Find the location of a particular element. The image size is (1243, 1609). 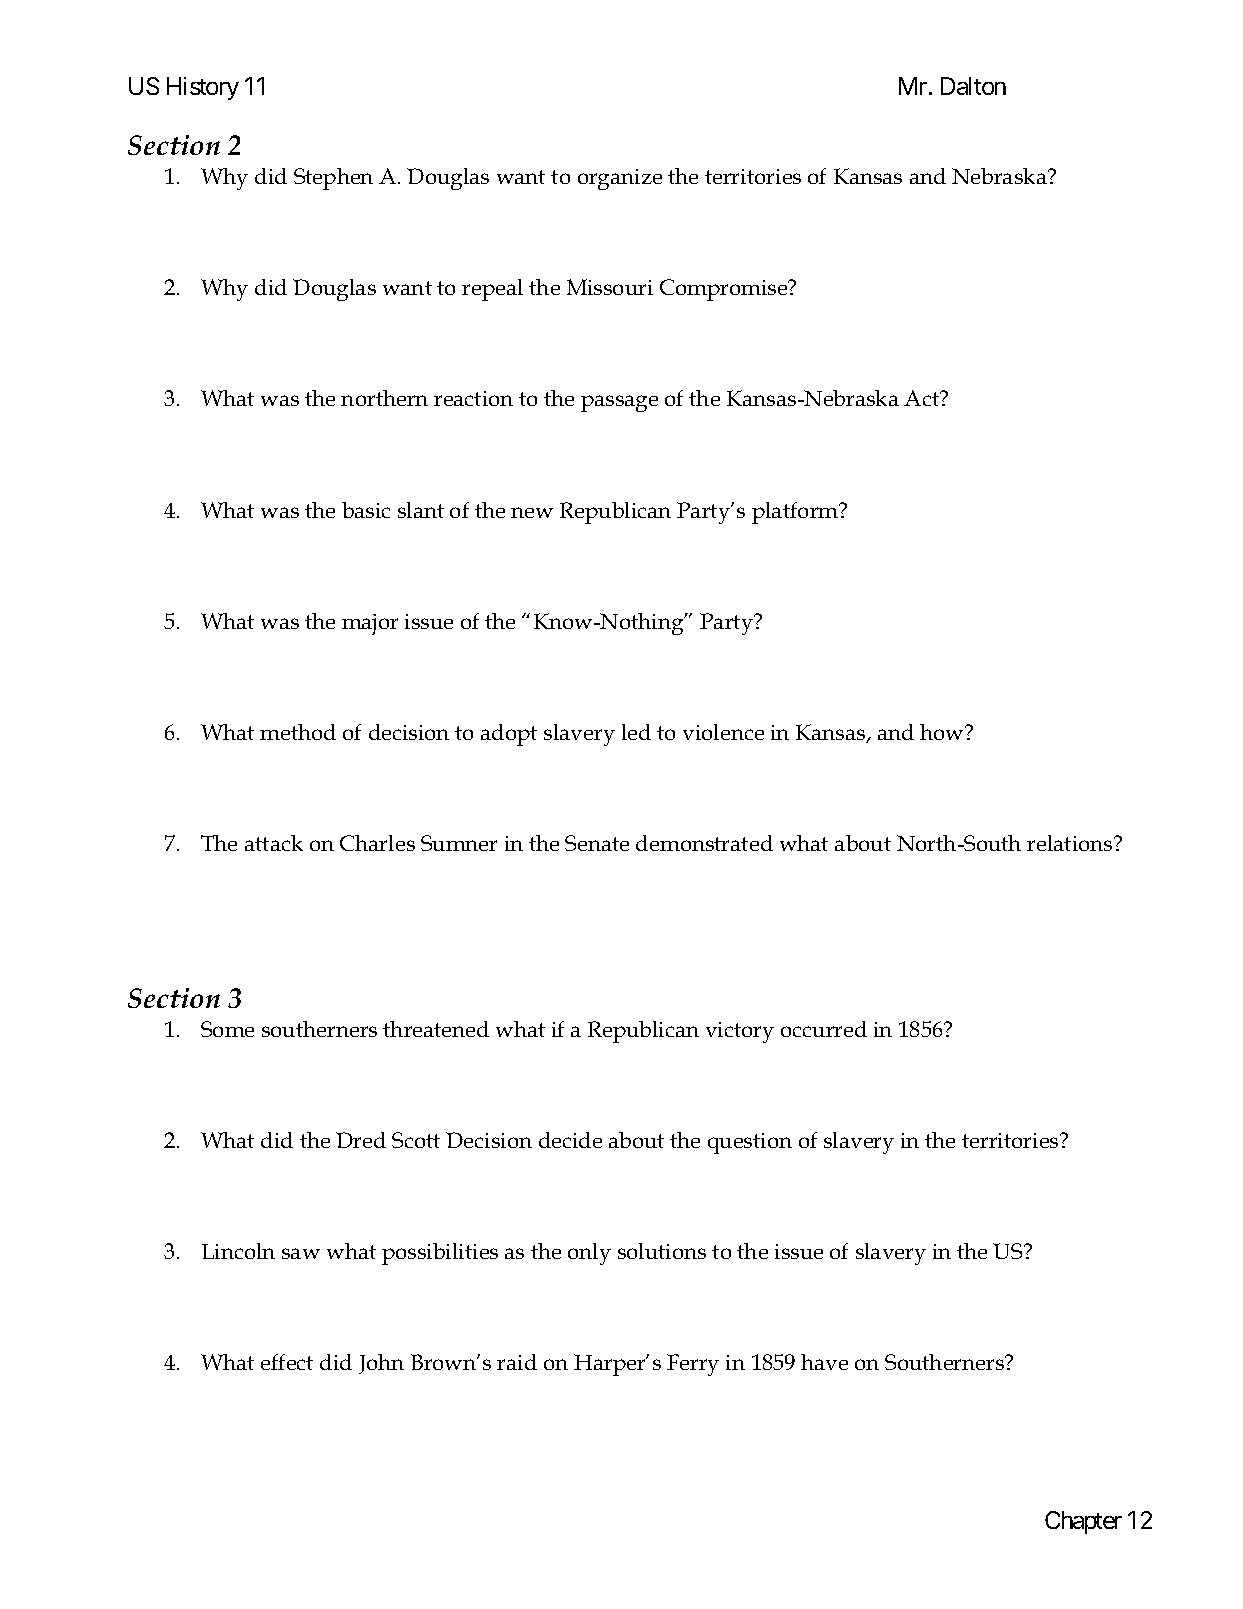

attack is located at coordinates (274, 843).
